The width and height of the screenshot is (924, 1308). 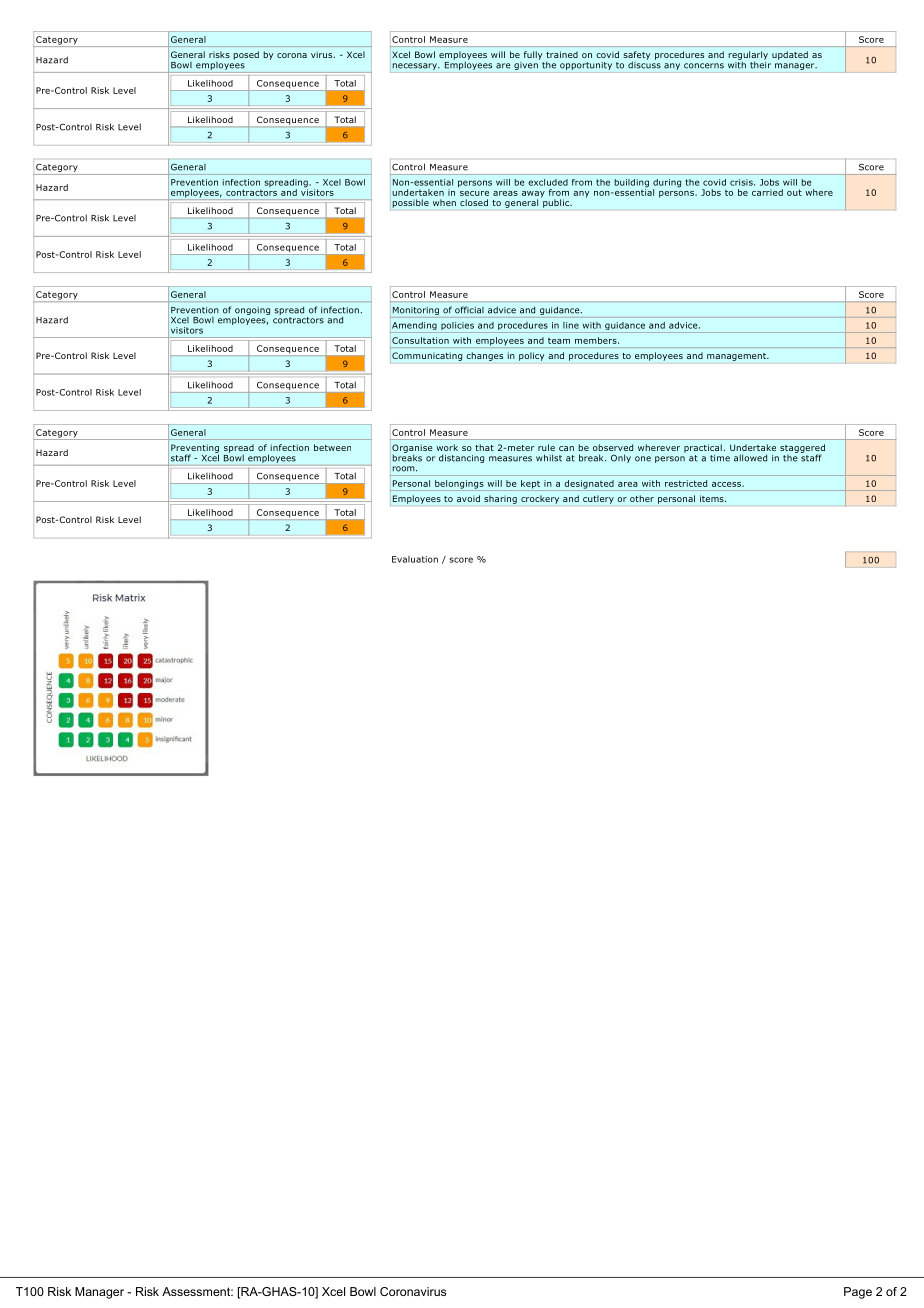 I want to click on posed, so click(x=246, y=55).
